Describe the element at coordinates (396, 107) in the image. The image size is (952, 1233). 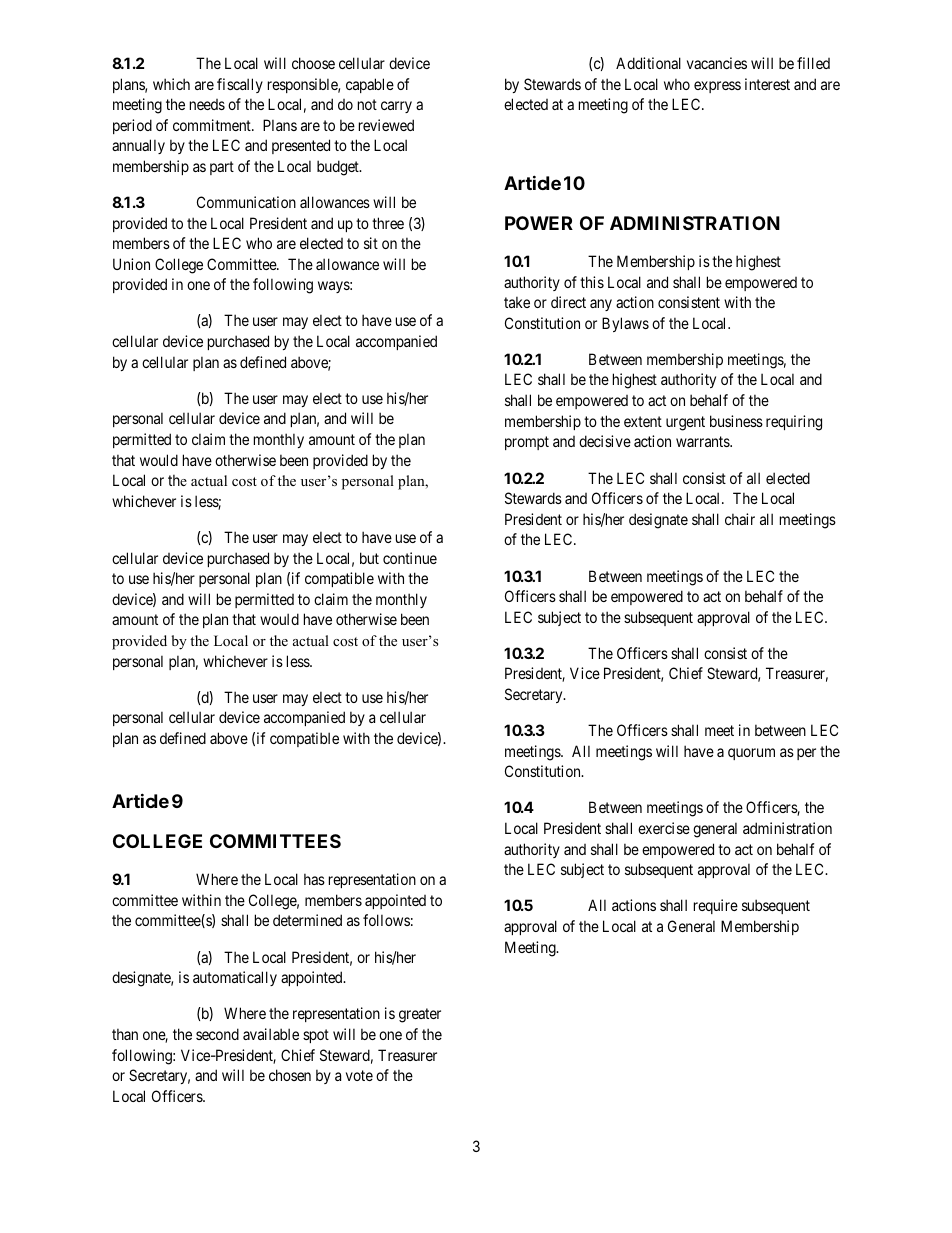
I see `carry` at that location.
